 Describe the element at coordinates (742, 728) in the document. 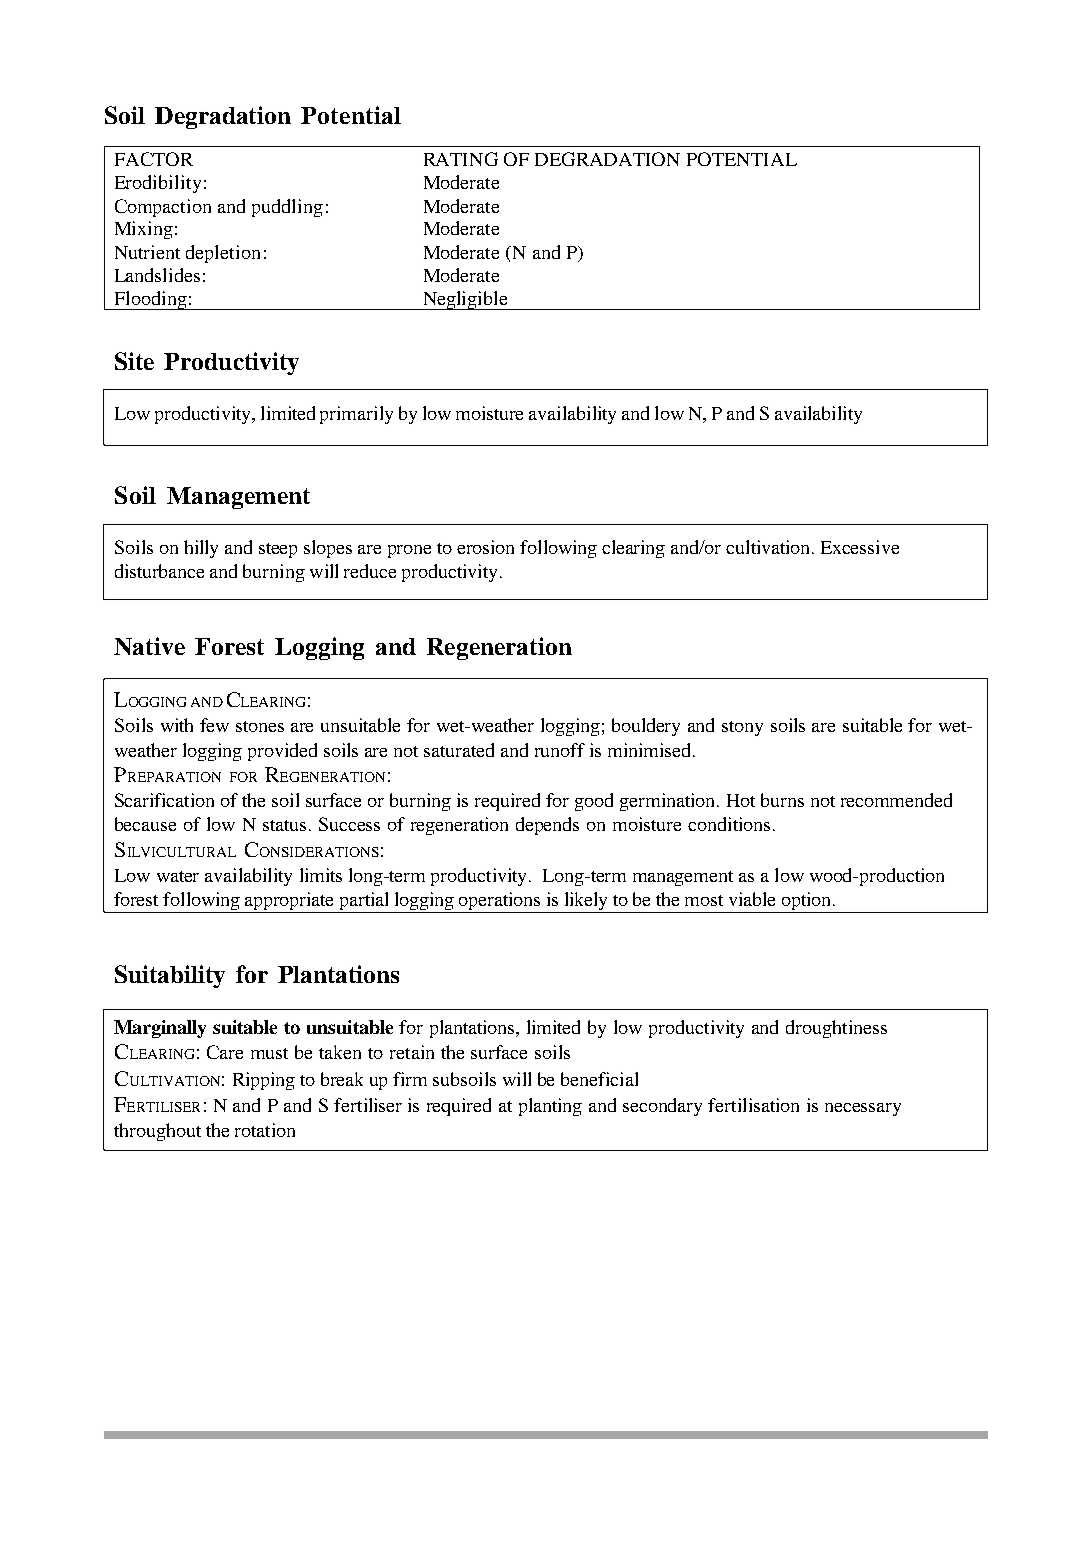

I see `stony` at that location.
